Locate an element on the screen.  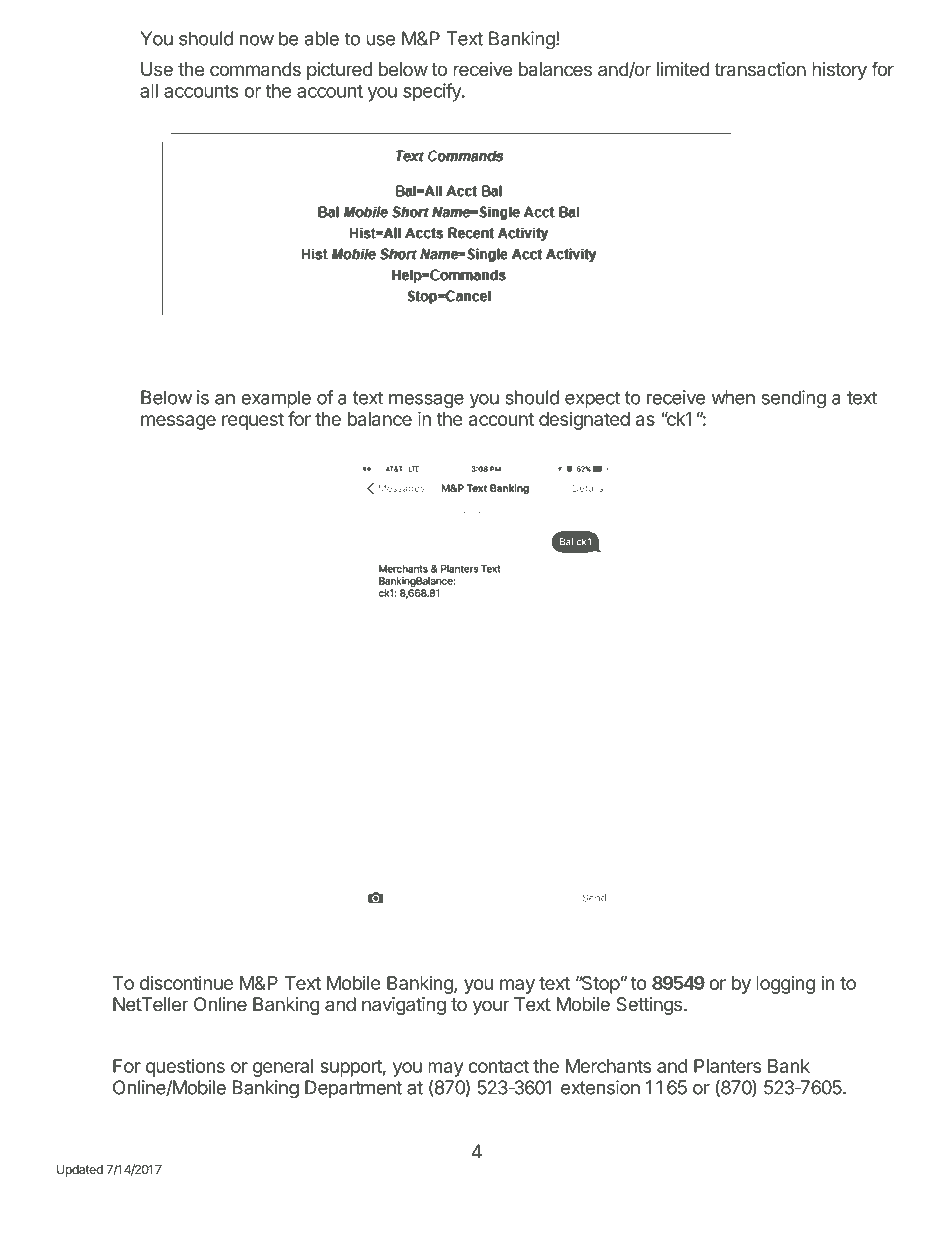
transaction is located at coordinates (760, 69).
